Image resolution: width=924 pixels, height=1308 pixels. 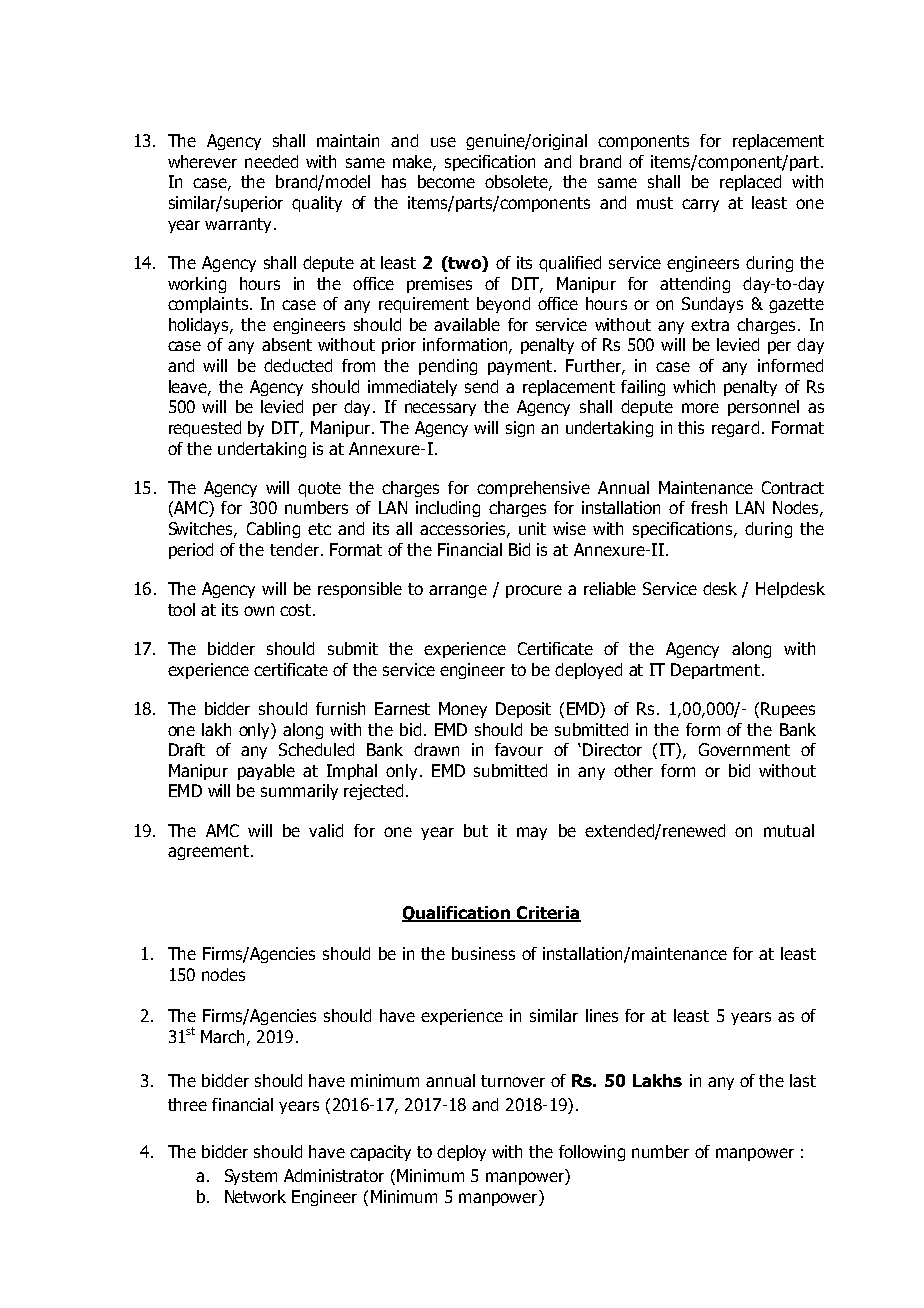 I want to click on Money, so click(x=463, y=710).
